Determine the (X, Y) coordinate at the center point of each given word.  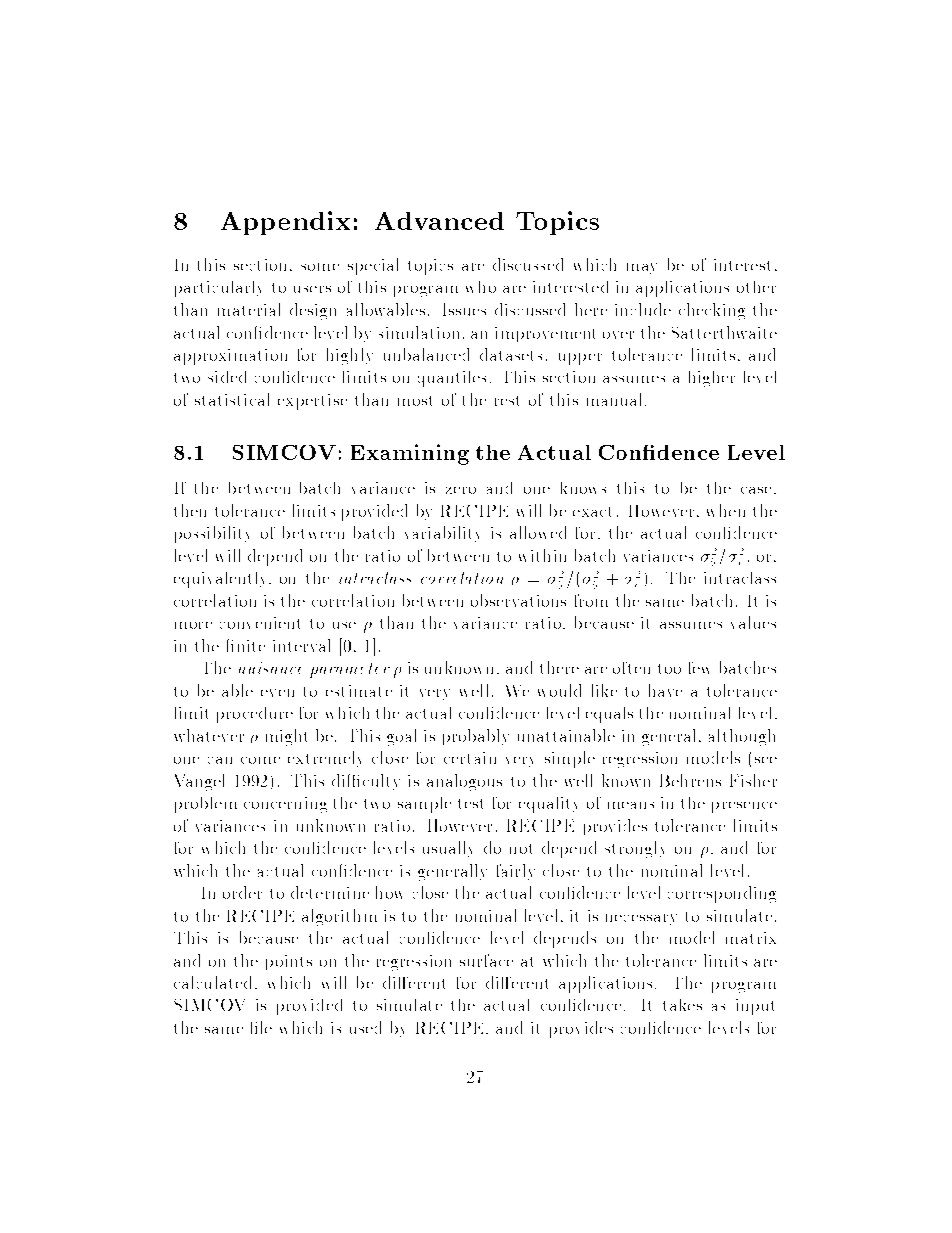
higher (712, 379)
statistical (232, 399)
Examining (410, 454)
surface (486, 960)
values (753, 622)
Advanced (439, 221)
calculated (212, 982)
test (470, 804)
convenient (260, 623)
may (642, 268)
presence (744, 807)
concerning (285, 805)
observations (518, 600)
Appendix (285, 223)
